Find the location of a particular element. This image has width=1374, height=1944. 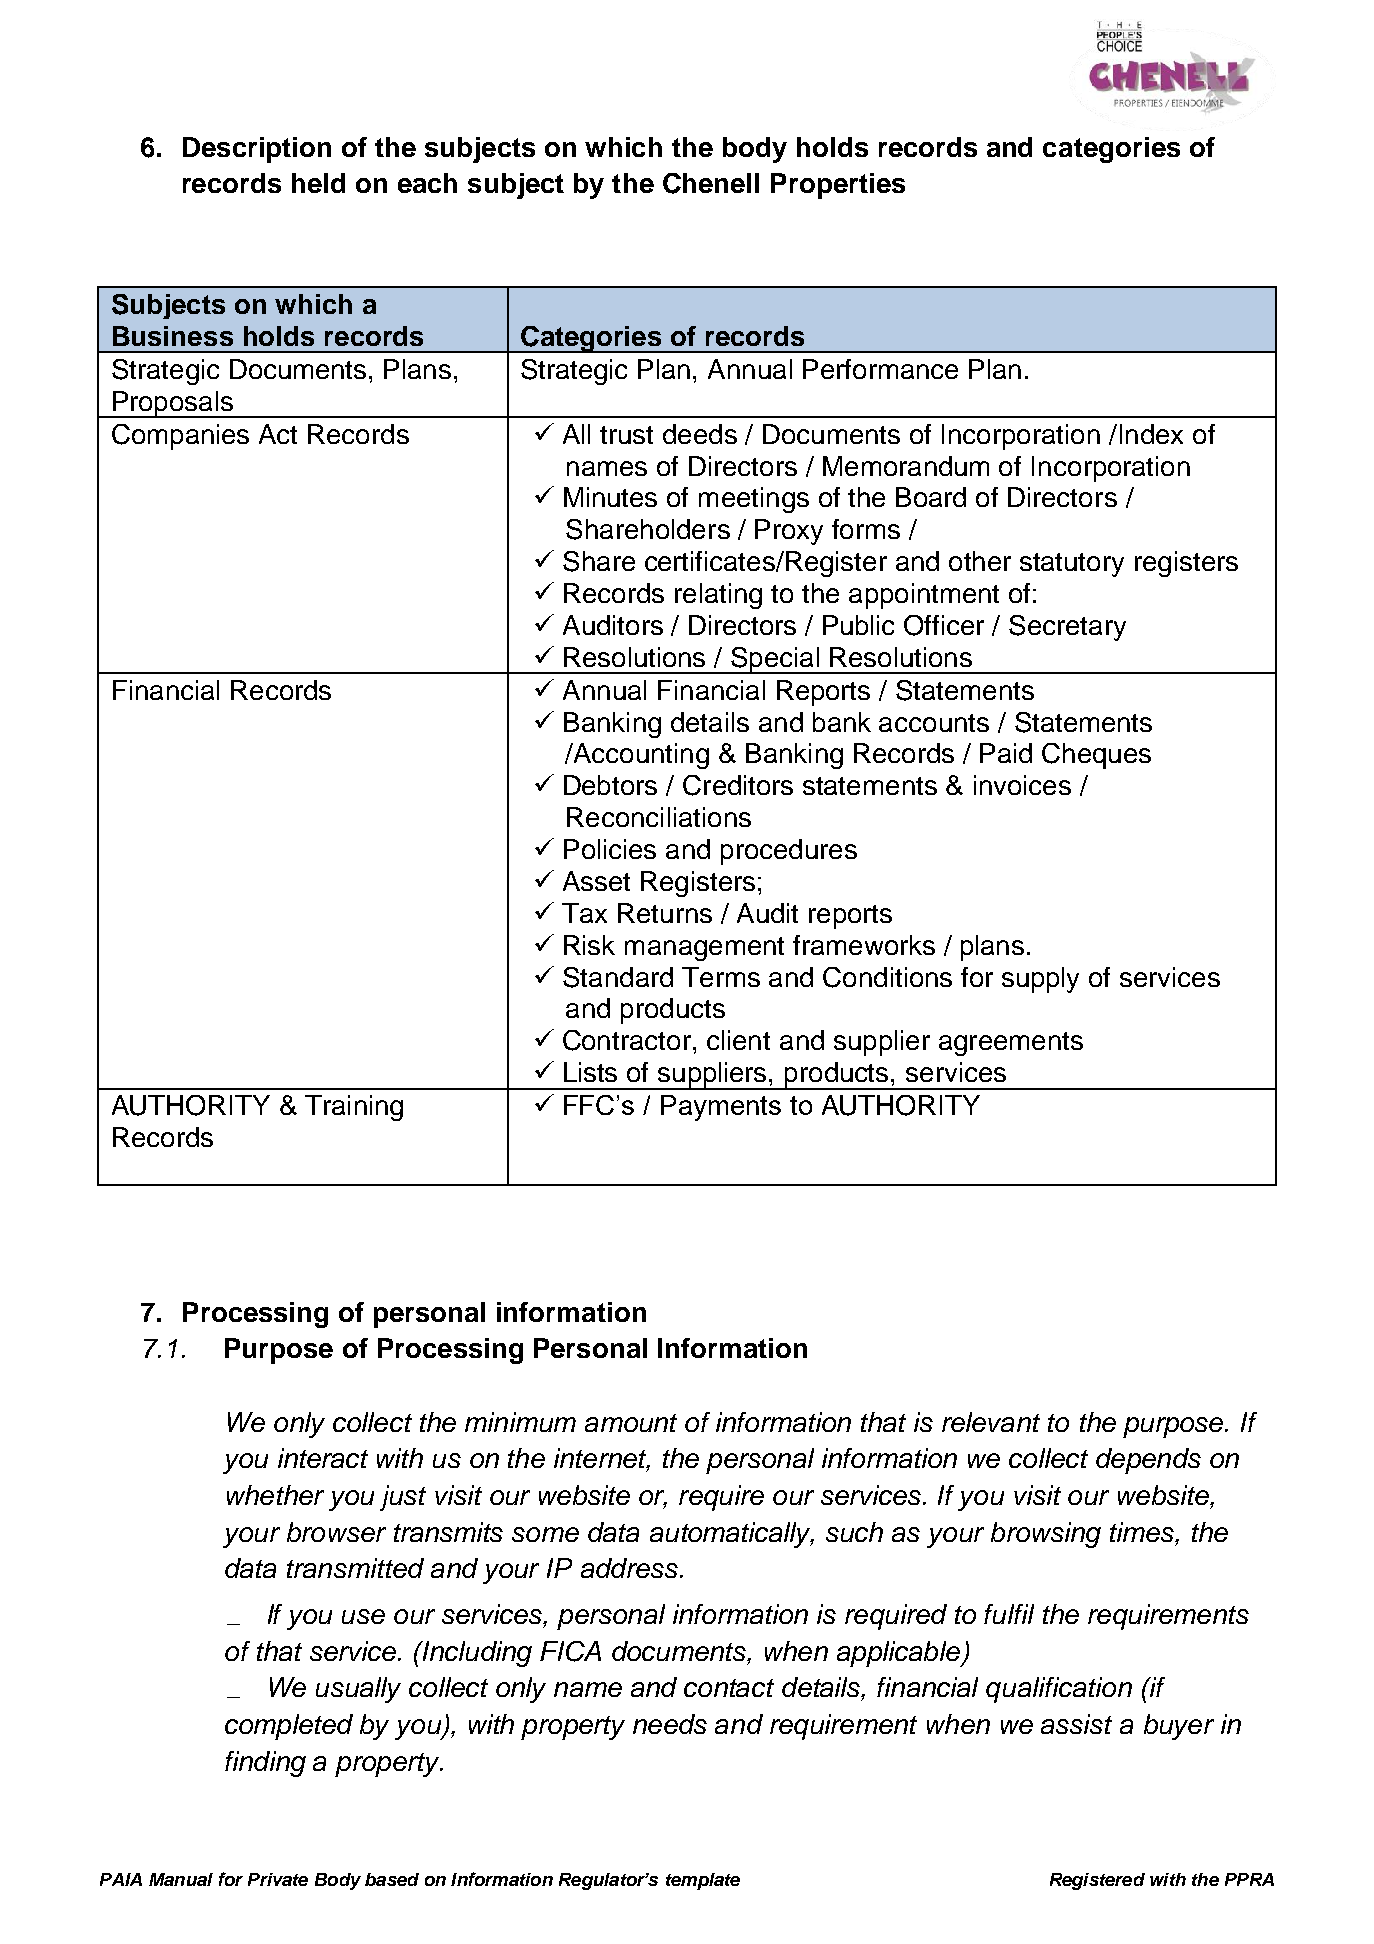

Creditors is located at coordinates (738, 785).
